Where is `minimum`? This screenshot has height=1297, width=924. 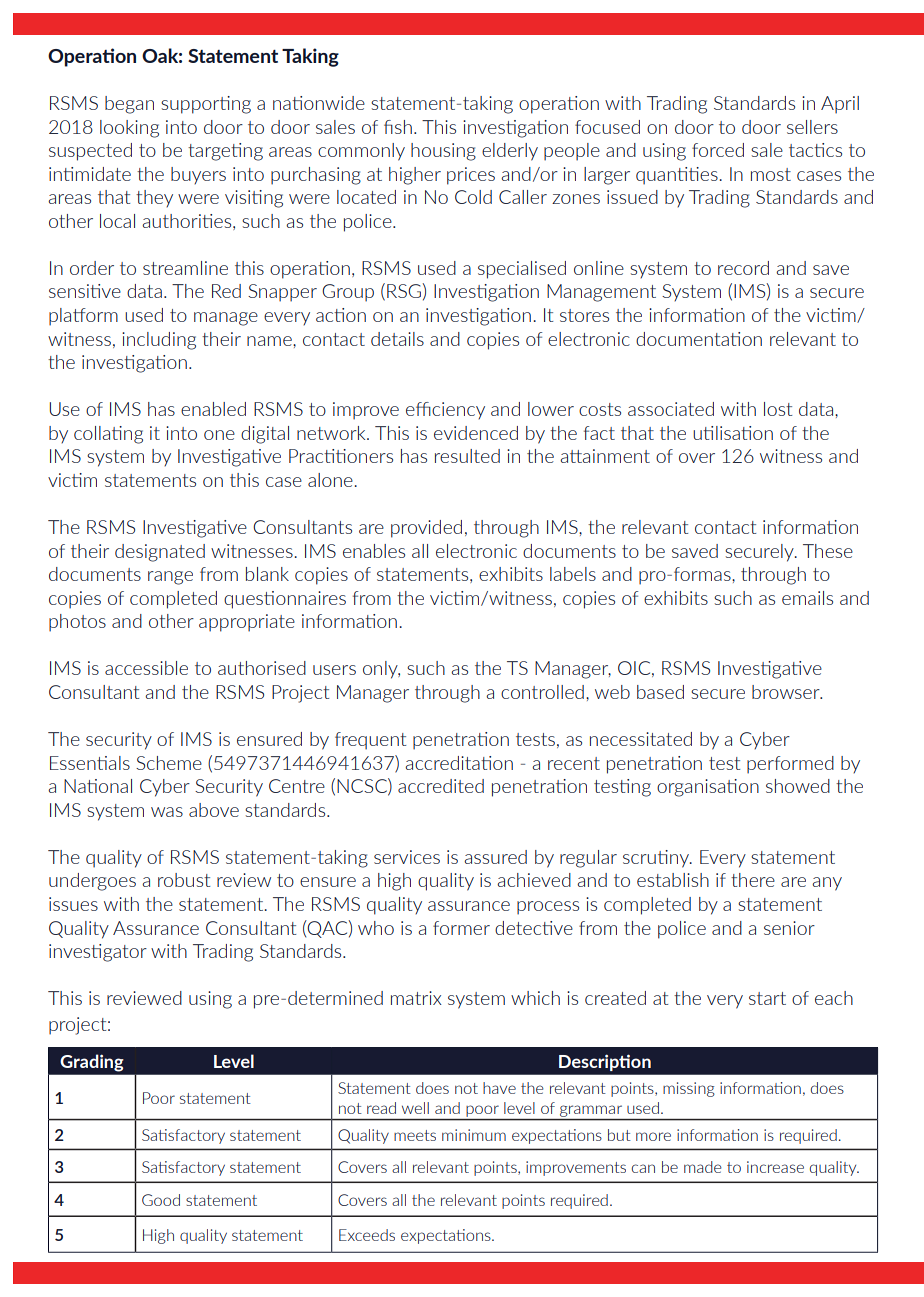 minimum is located at coordinates (474, 1135).
